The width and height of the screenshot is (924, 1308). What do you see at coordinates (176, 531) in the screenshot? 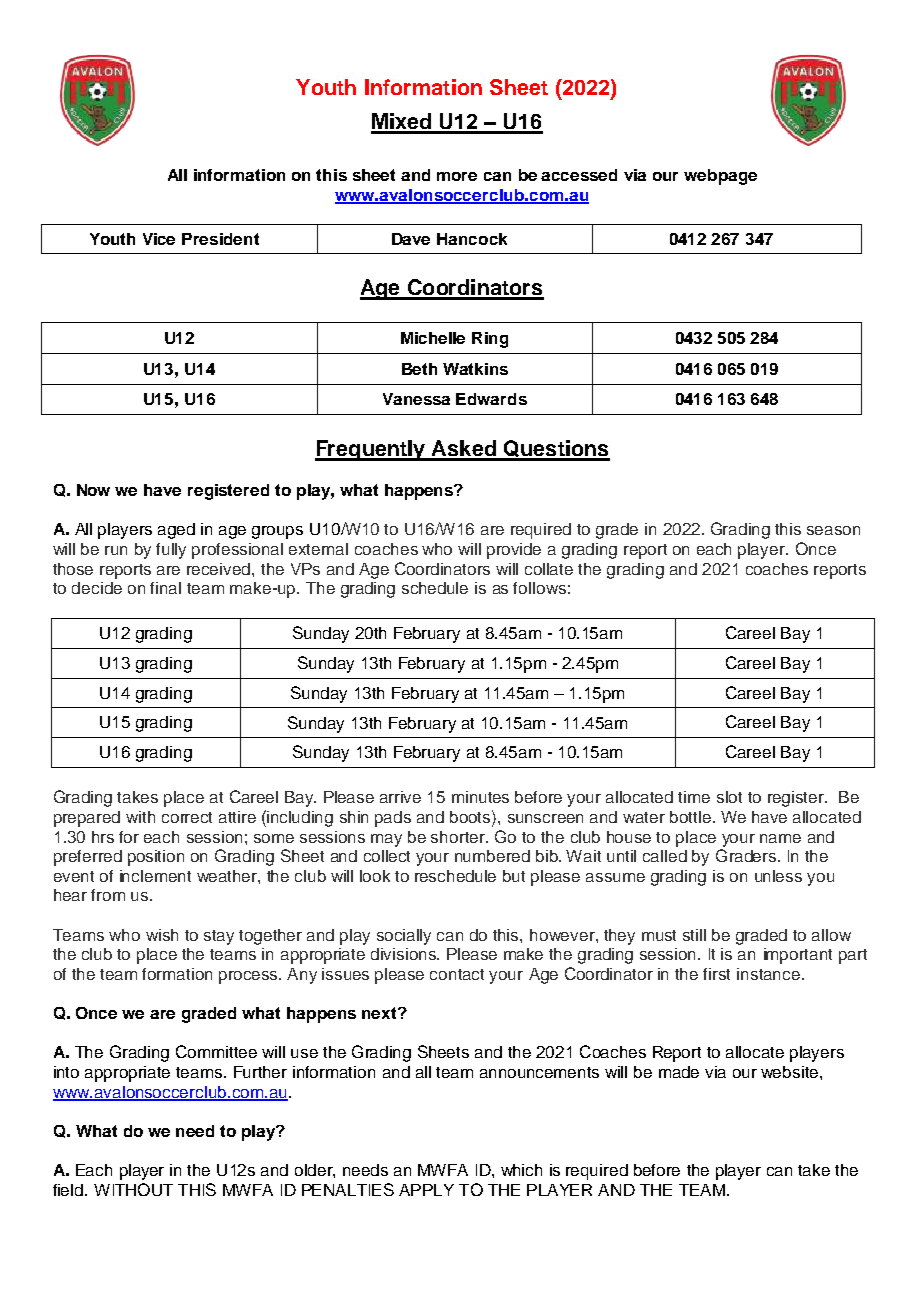
I see `aged` at bounding box center [176, 531].
